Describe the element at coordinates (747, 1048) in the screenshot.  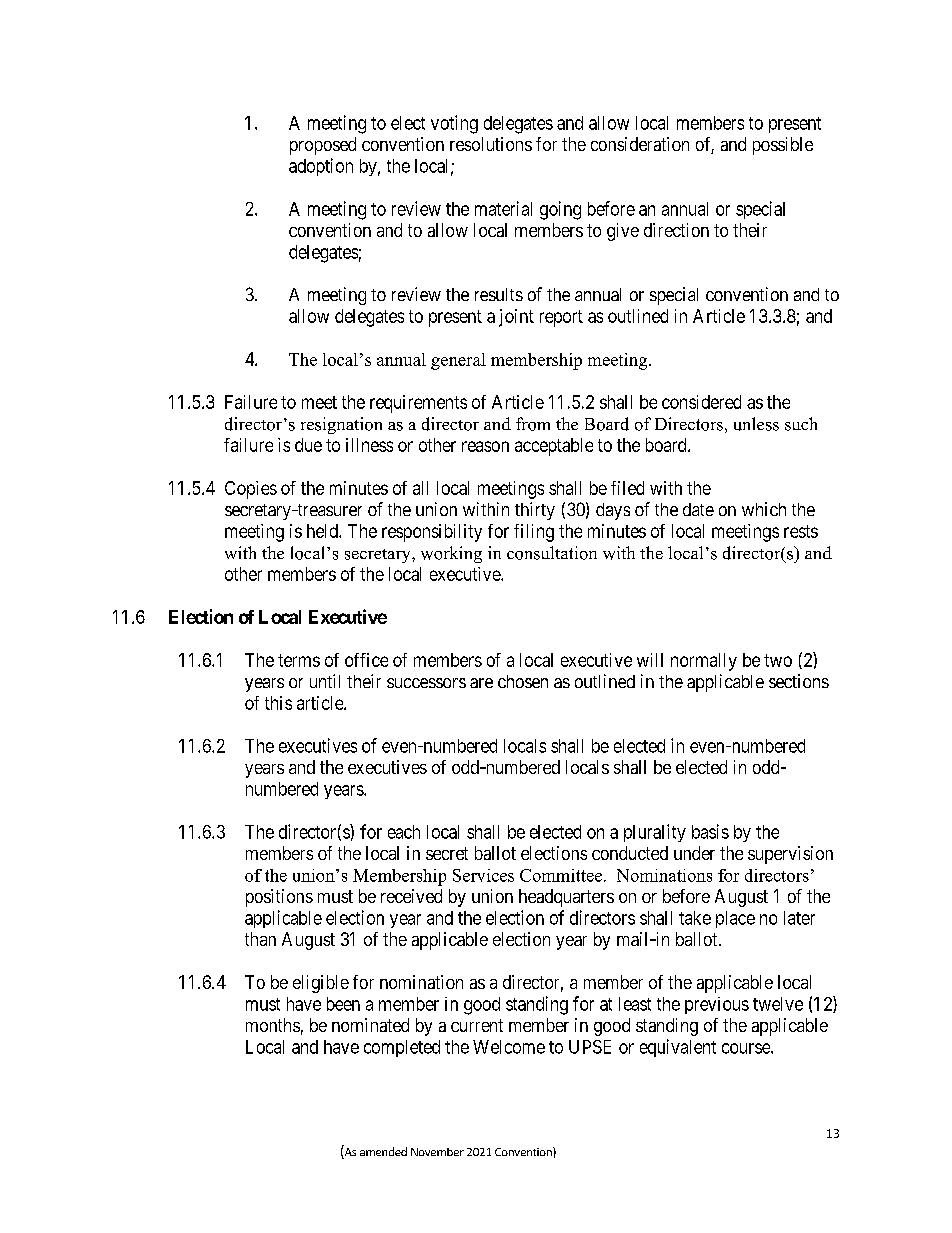
I see `course` at that location.
